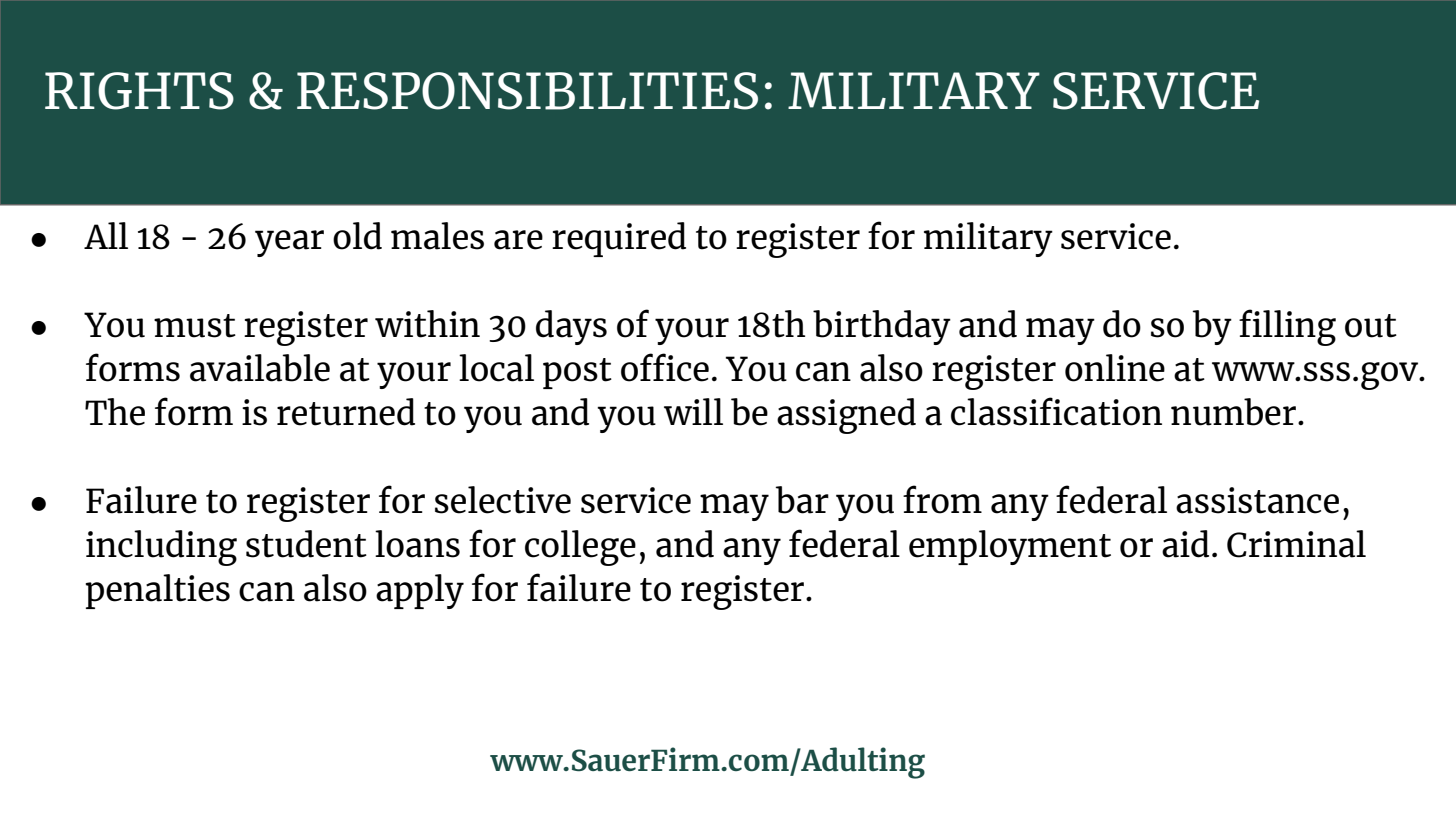 This screenshot has width=1456, height=819. What do you see at coordinates (139, 91) in the screenshot?
I see `RIGHTS` at bounding box center [139, 91].
